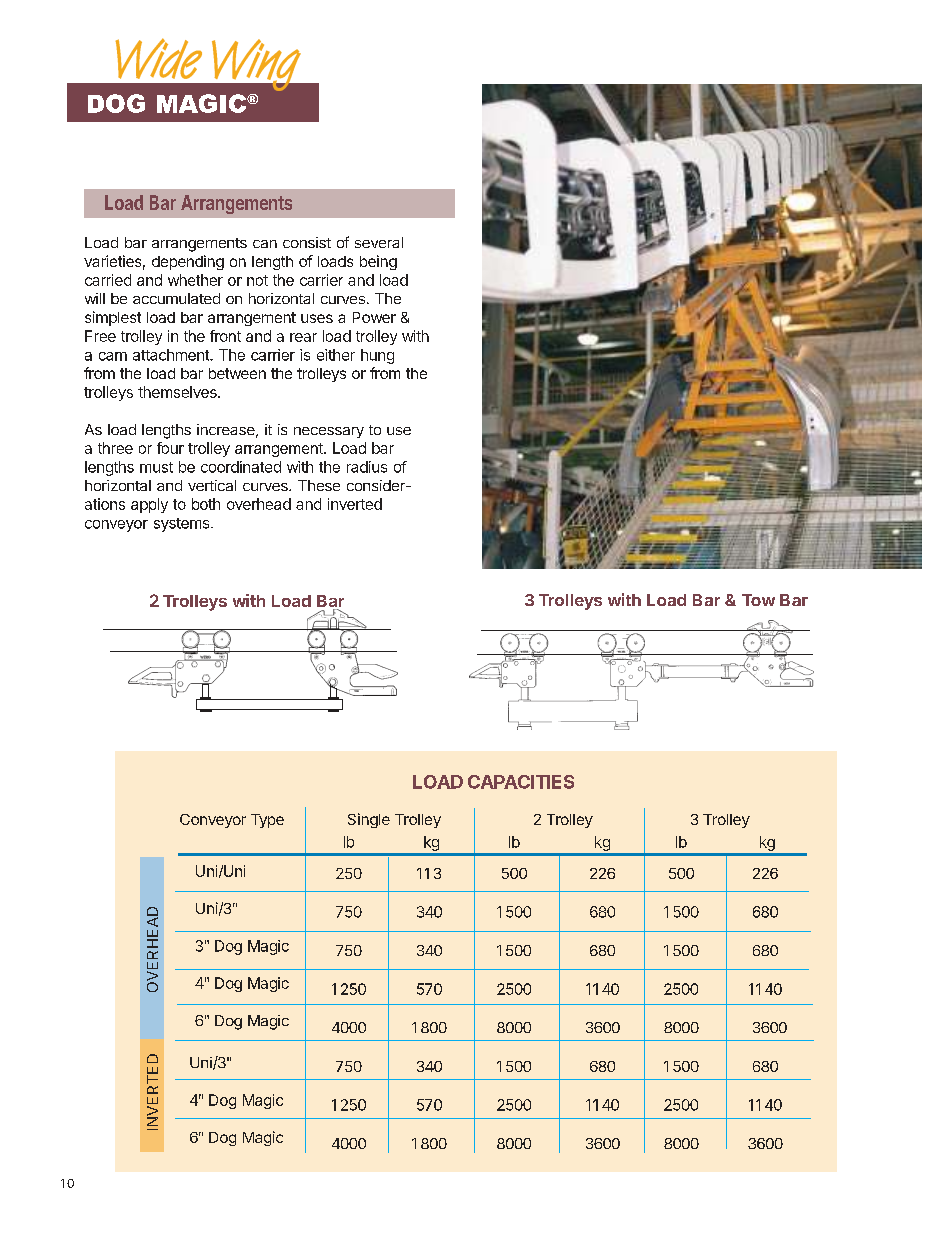  Describe the element at coordinates (206, 504) in the screenshot. I see `both` at that location.
